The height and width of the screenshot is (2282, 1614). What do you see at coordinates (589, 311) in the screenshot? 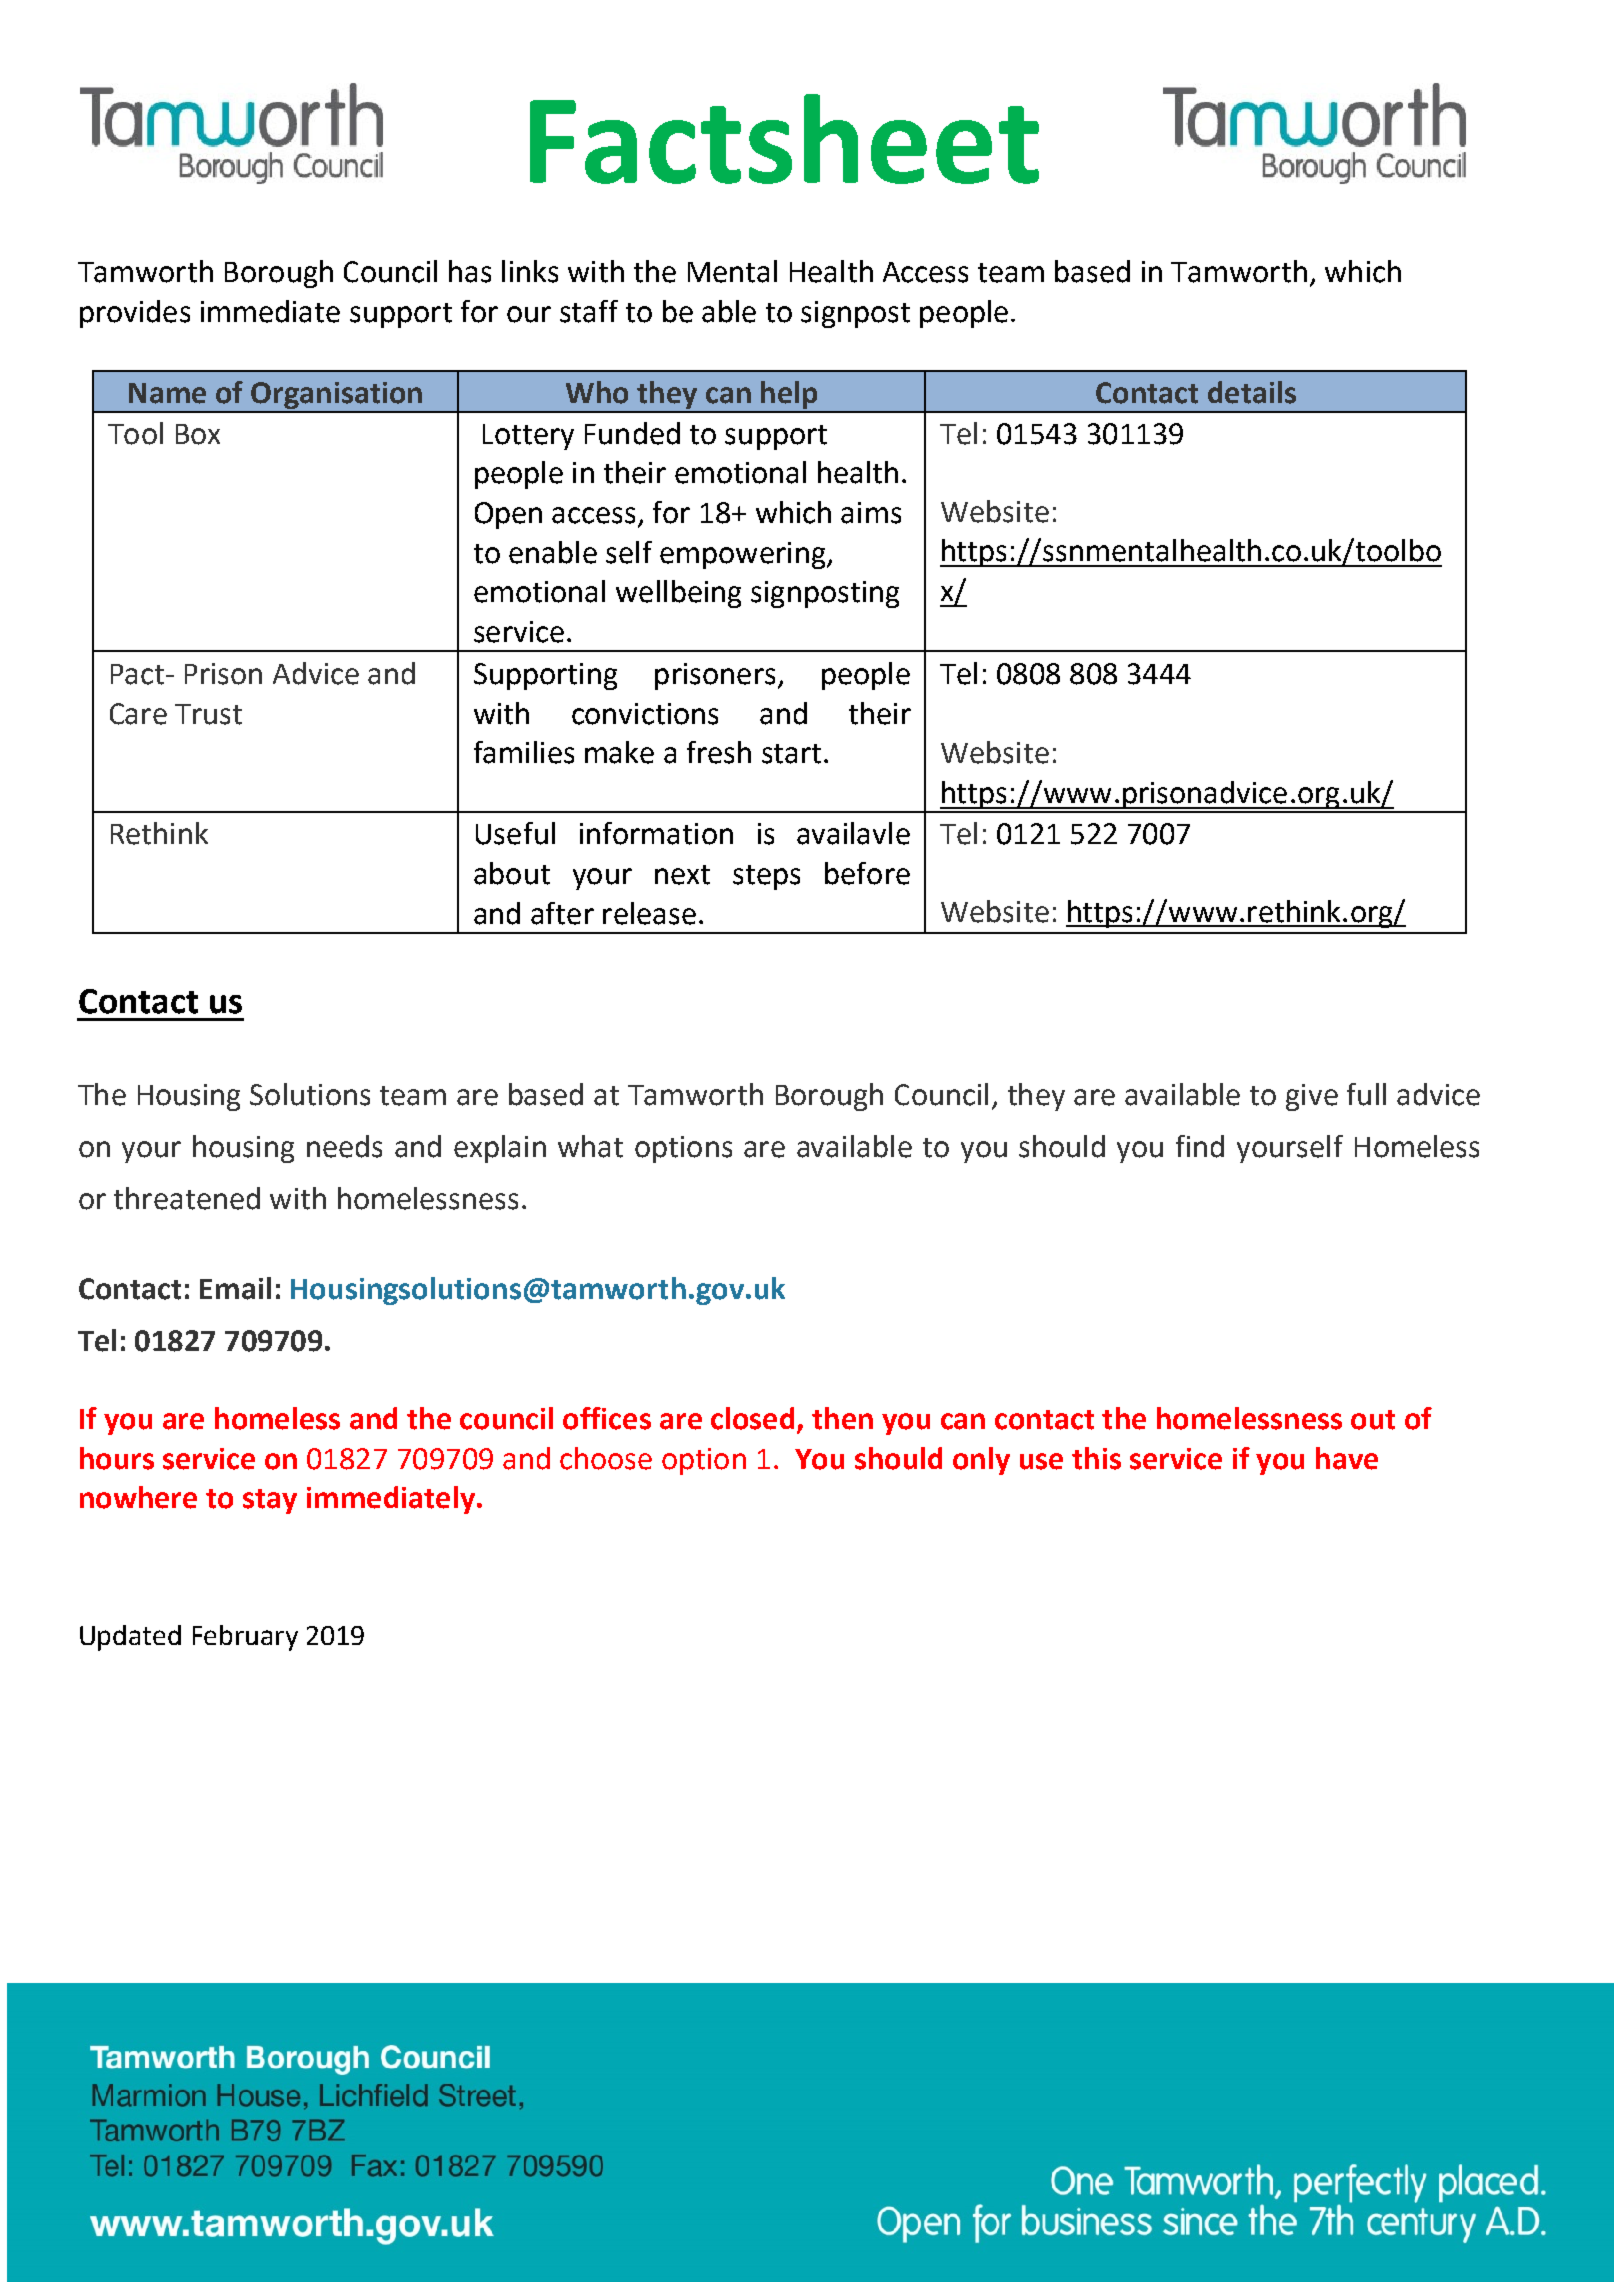
I see `staff` at bounding box center [589, 311].
